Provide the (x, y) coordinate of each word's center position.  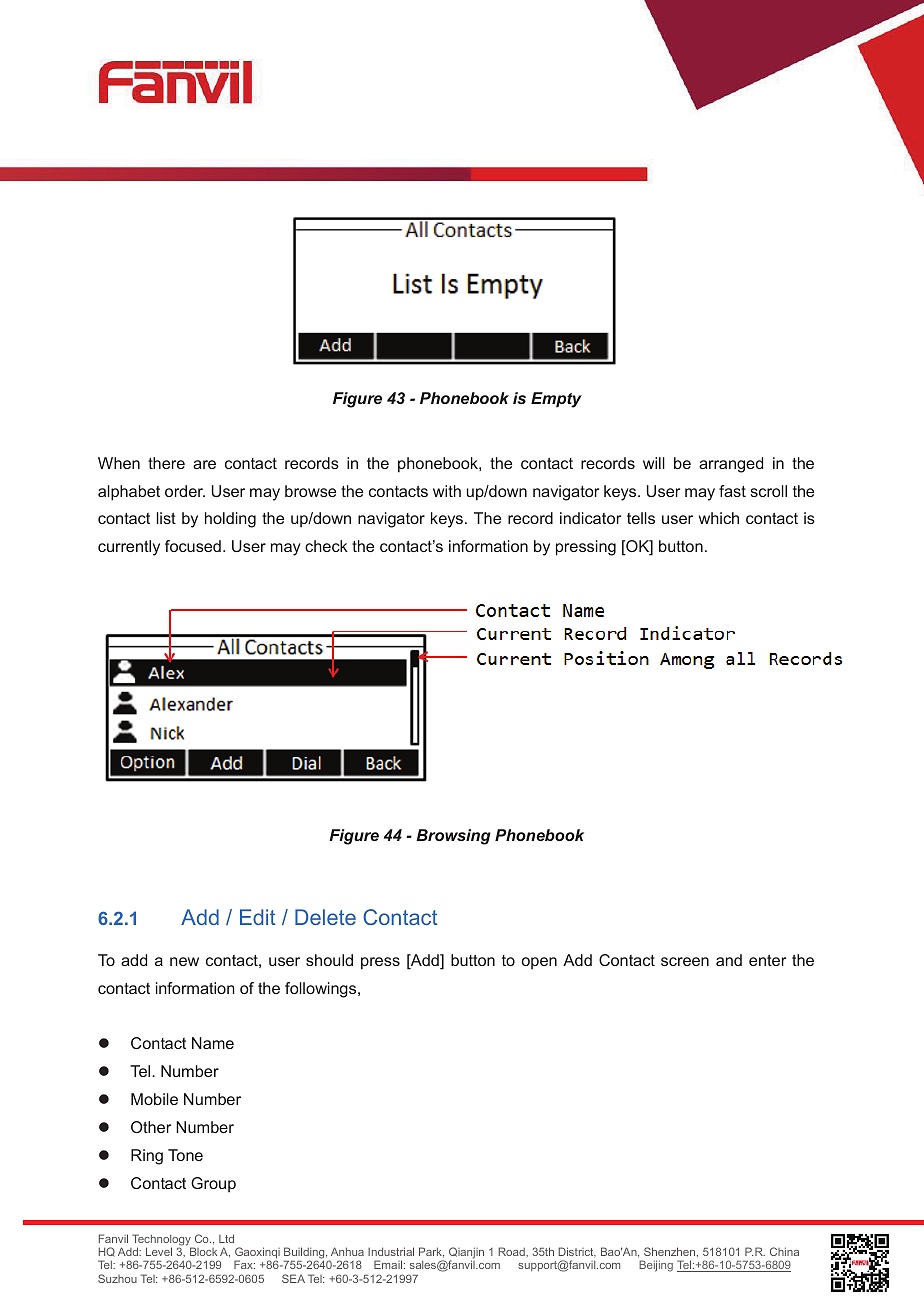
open (539, 963)
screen (685, 961)
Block (203, 1251)
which (719, 518)
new (184, 961)
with (447, 491)
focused (193, 546)
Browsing (453, 837)
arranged (731, 465)
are (204, 464)
